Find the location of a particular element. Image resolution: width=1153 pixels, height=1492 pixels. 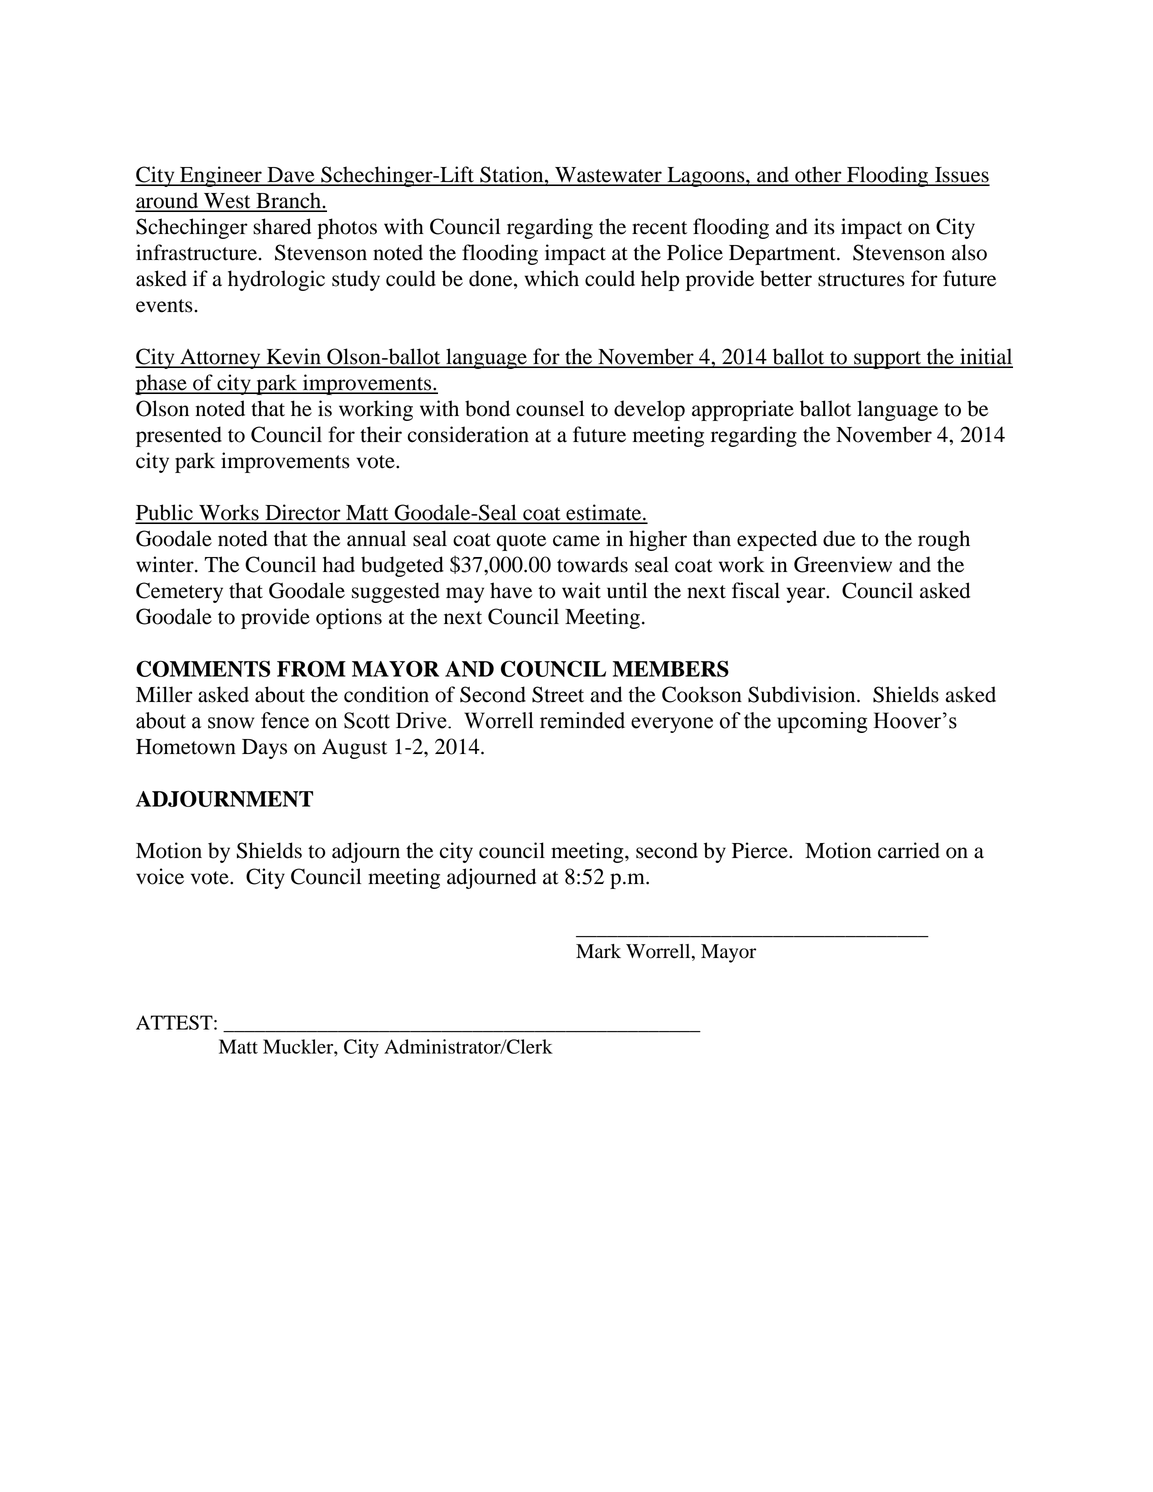

other is located at coordinates (818, 175).
